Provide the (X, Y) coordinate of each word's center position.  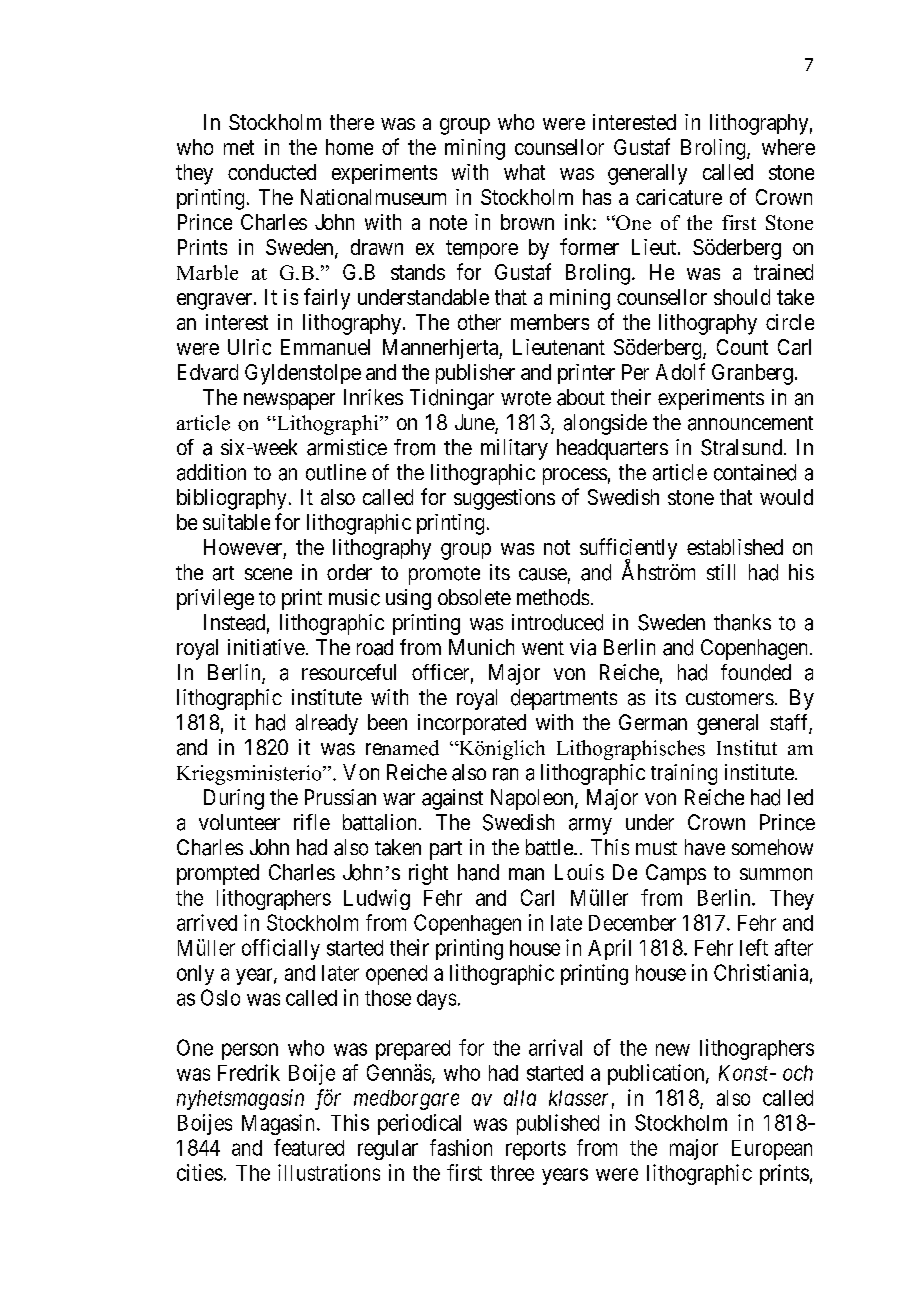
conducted (272, 172)
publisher (475, 374)
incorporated (472, 724)
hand (478, 872)
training (684, 774)
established (735, 547)
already (327, 724)
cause (543, 574)
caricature (679, 197)
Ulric (249, 347)
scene (268, 574)
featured (309, 1147)
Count (742, 347)
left (754, 947)
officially (281, 949)
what (524, 172)
